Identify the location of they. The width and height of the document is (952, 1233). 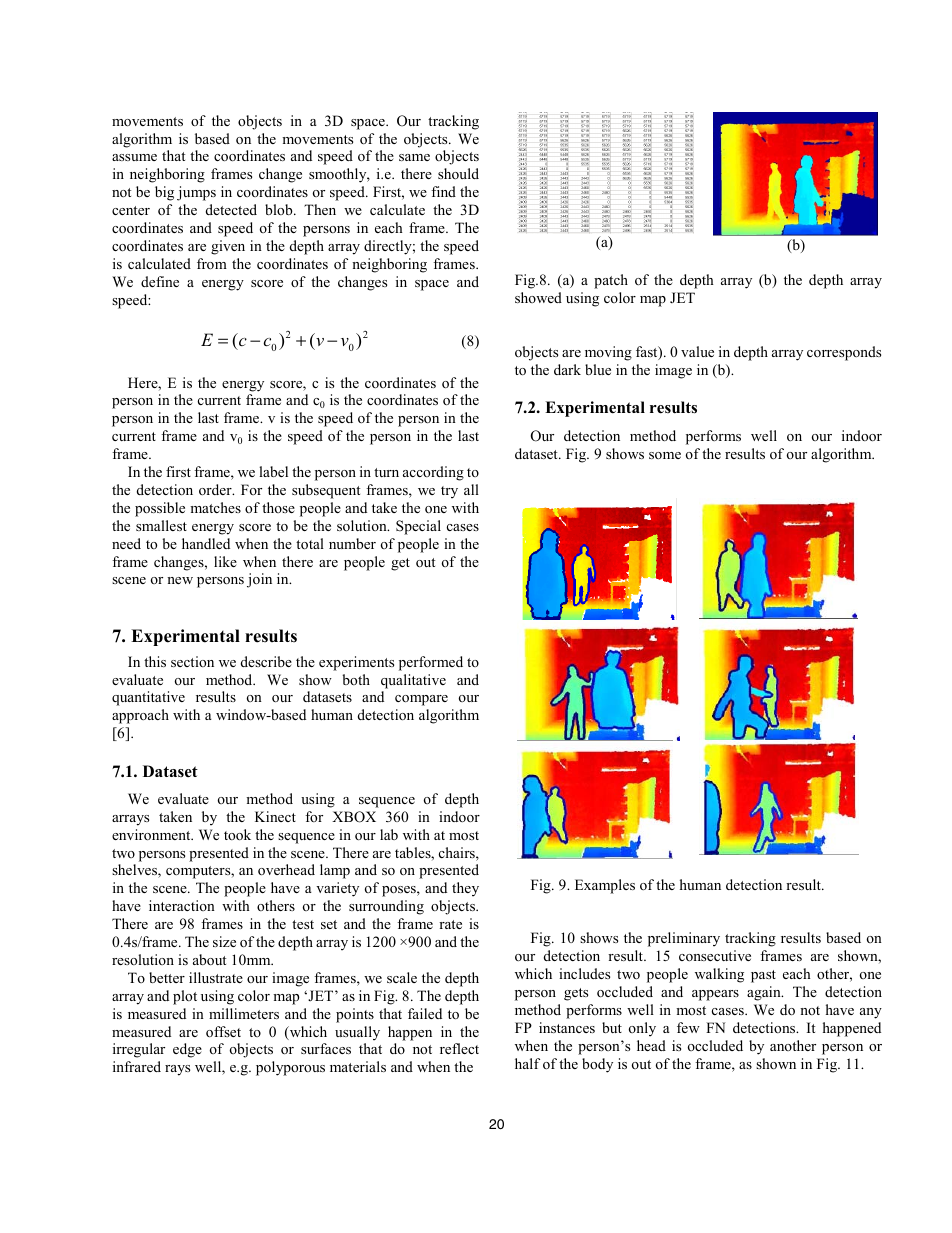
(465, 889).
